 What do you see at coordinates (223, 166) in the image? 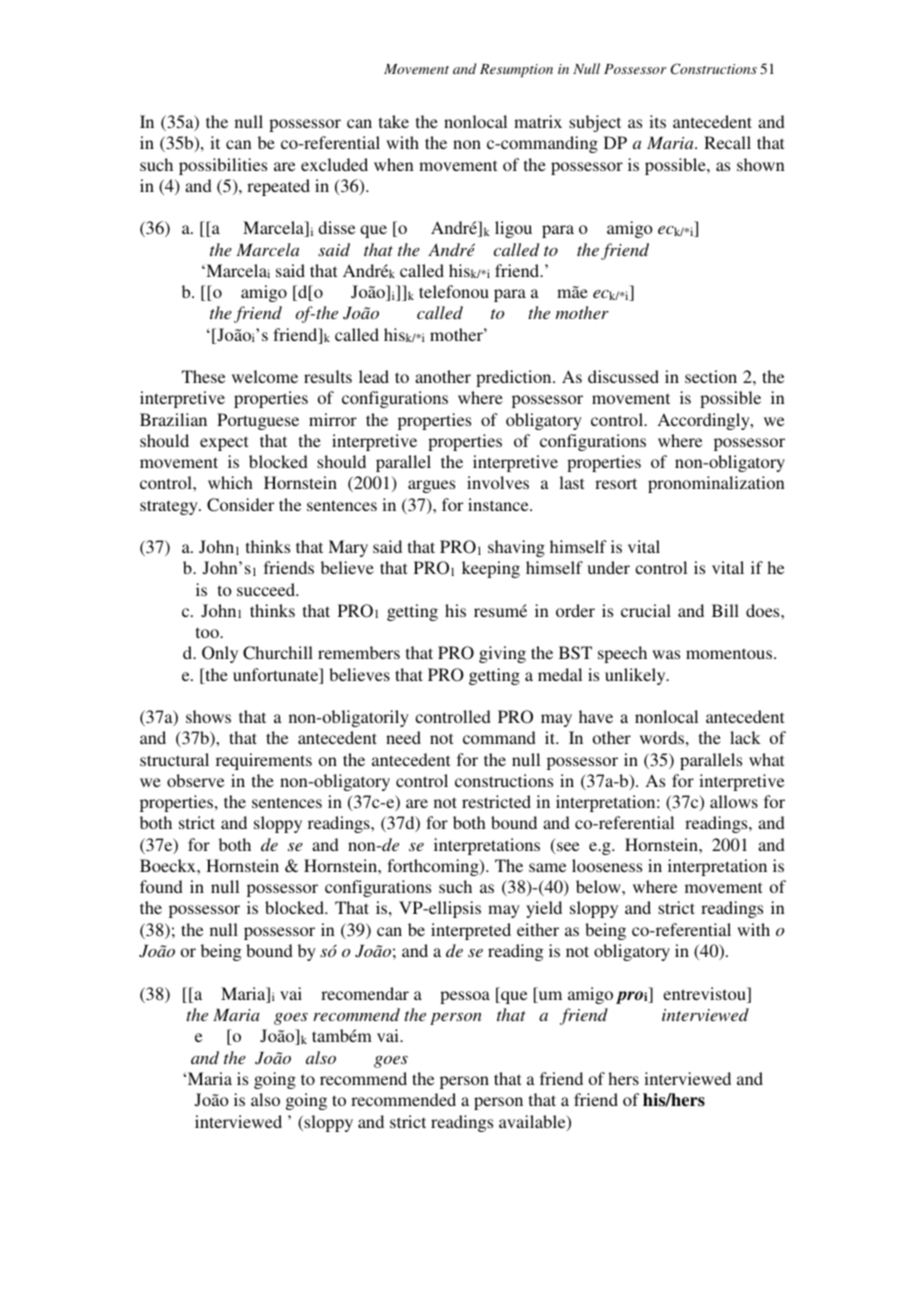
I see `possibilities` at bounding box center [223, 166].
